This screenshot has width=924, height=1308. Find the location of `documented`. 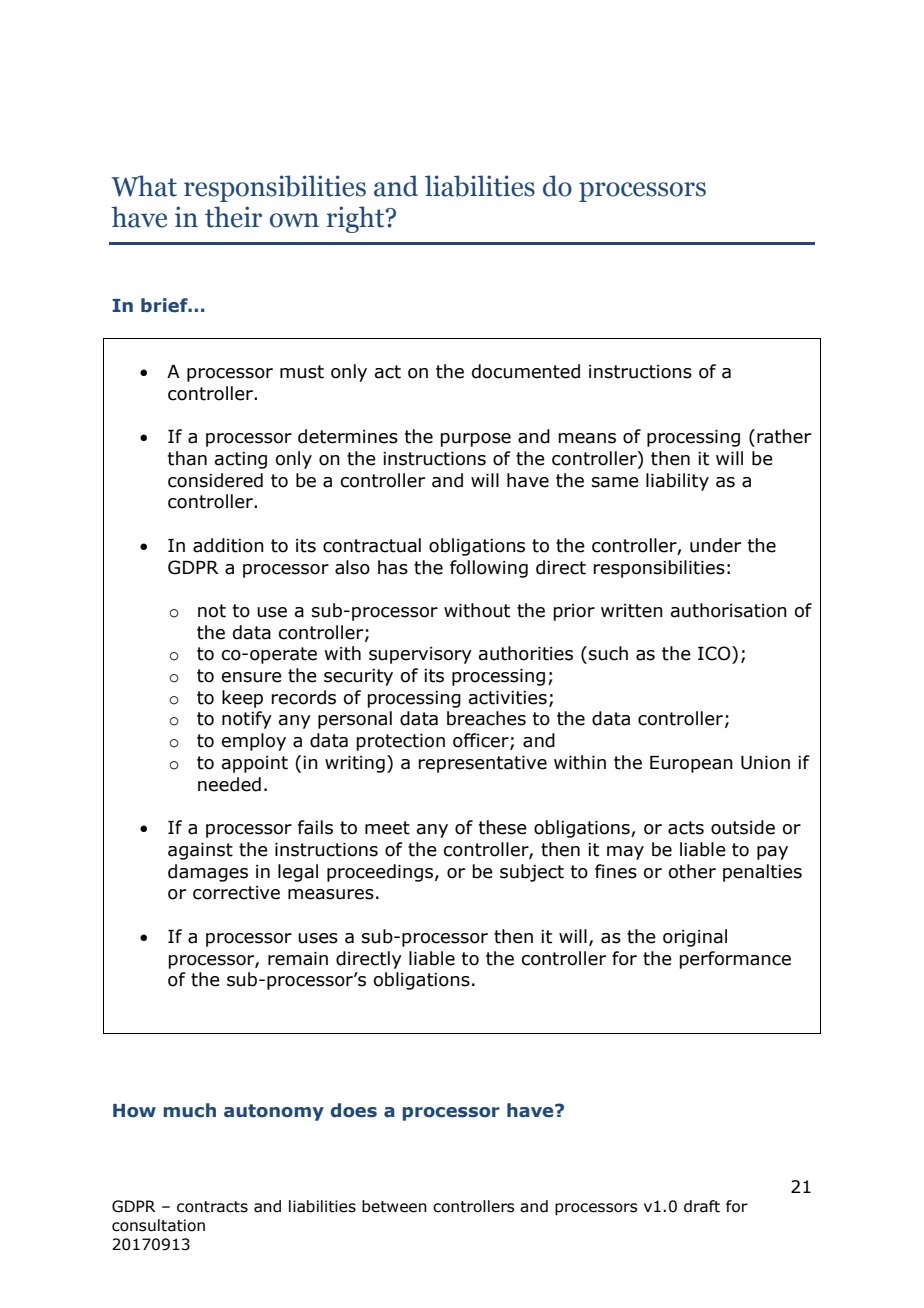

documented is located at coordinates (526, 371).
